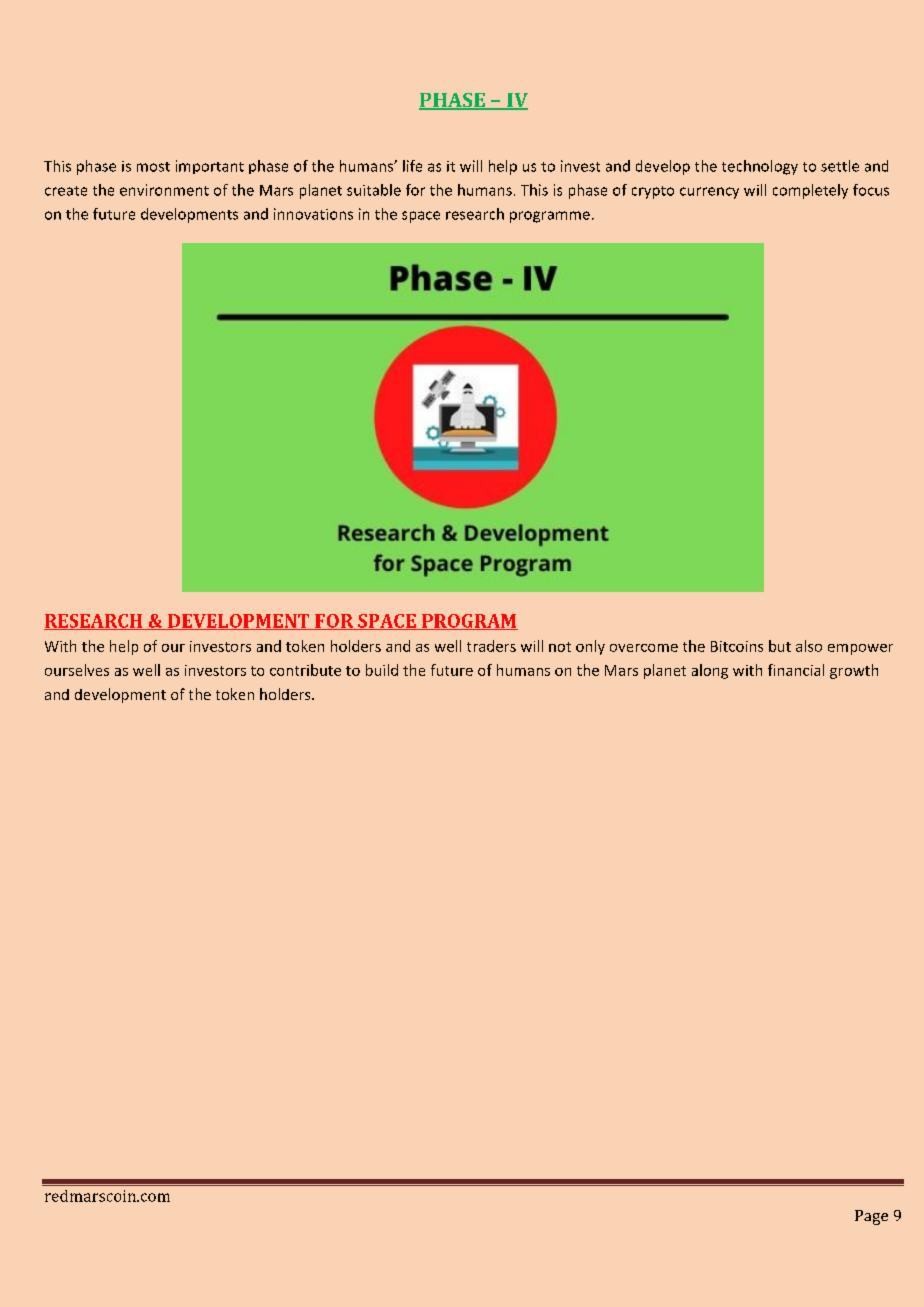 The height and width of the image is (1307, 924). What do you see at coordinates (871, 1217) in the image?
I see `Page` at bounding box center [871, 1217].
